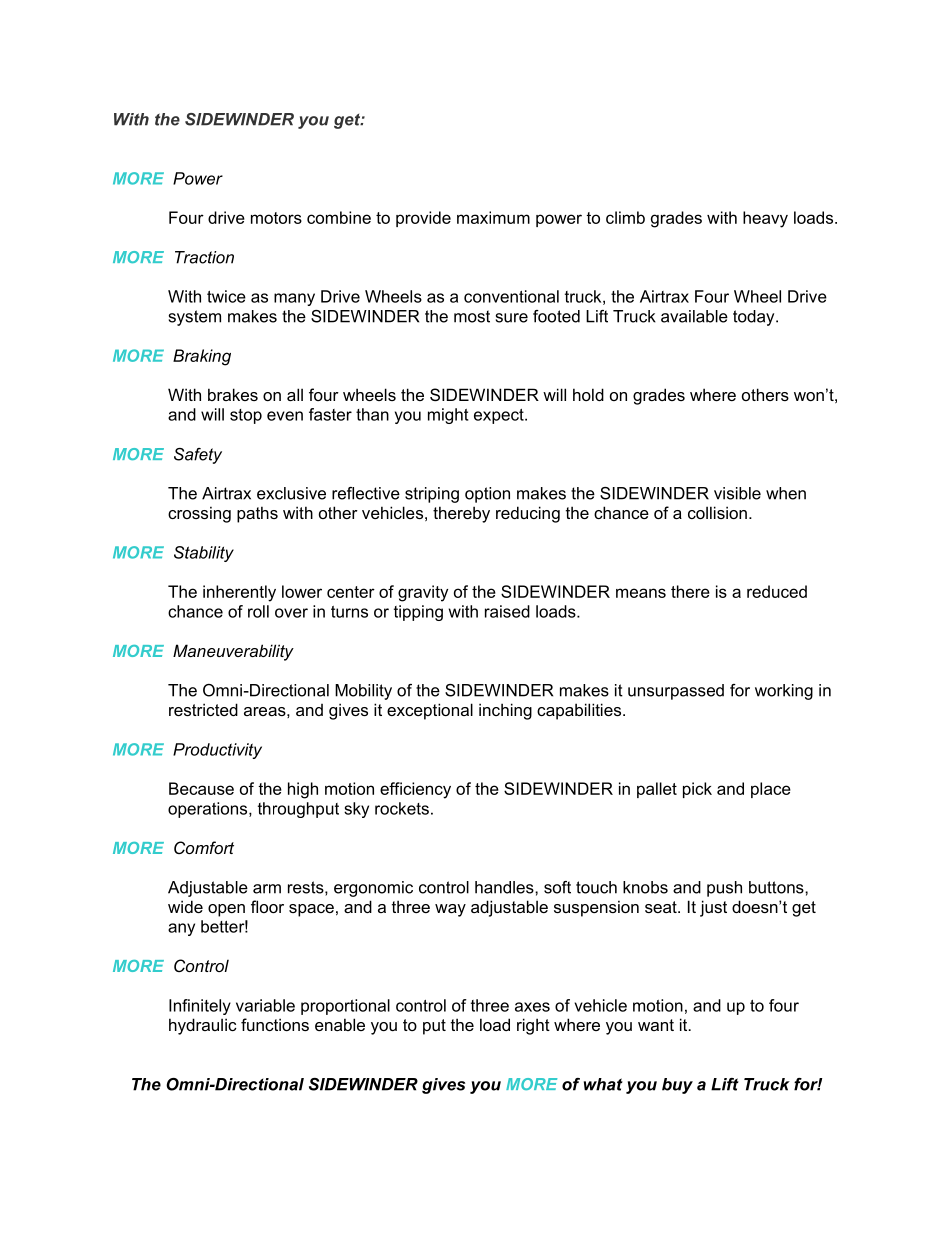 The height and width of the image is (1233, 952). Describe the element at coordinates (765, 219) in the image. I see `heavy` at that location.
